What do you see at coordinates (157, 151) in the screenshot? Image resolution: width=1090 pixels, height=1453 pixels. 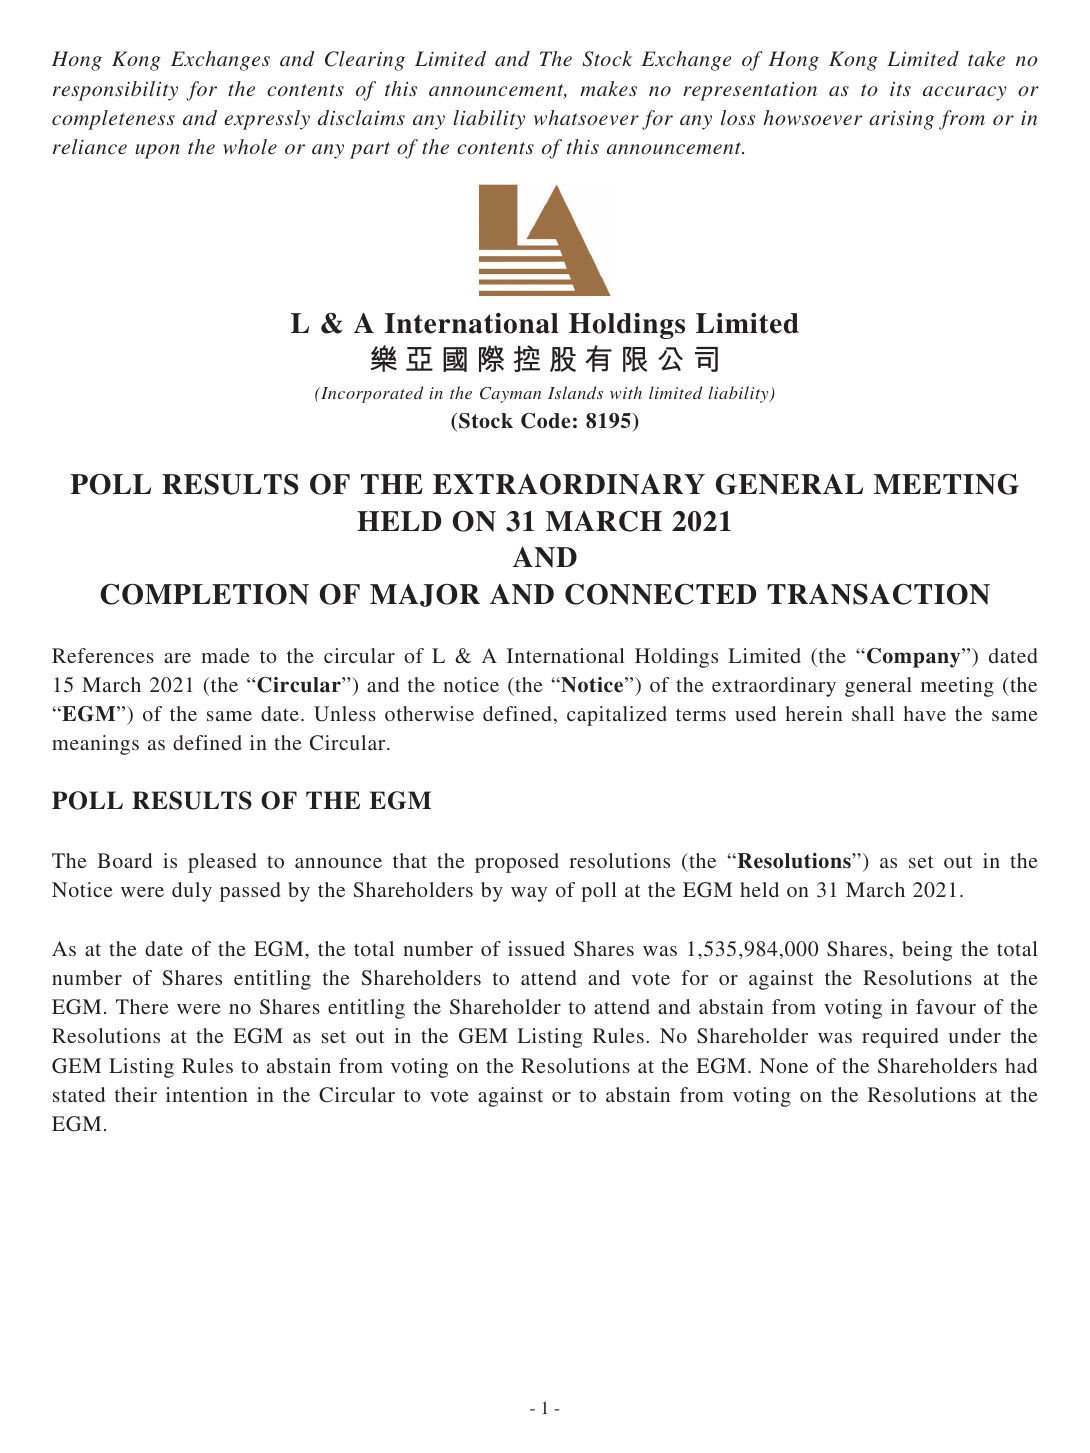 I see `upon` at bounding box center [157, 151].
